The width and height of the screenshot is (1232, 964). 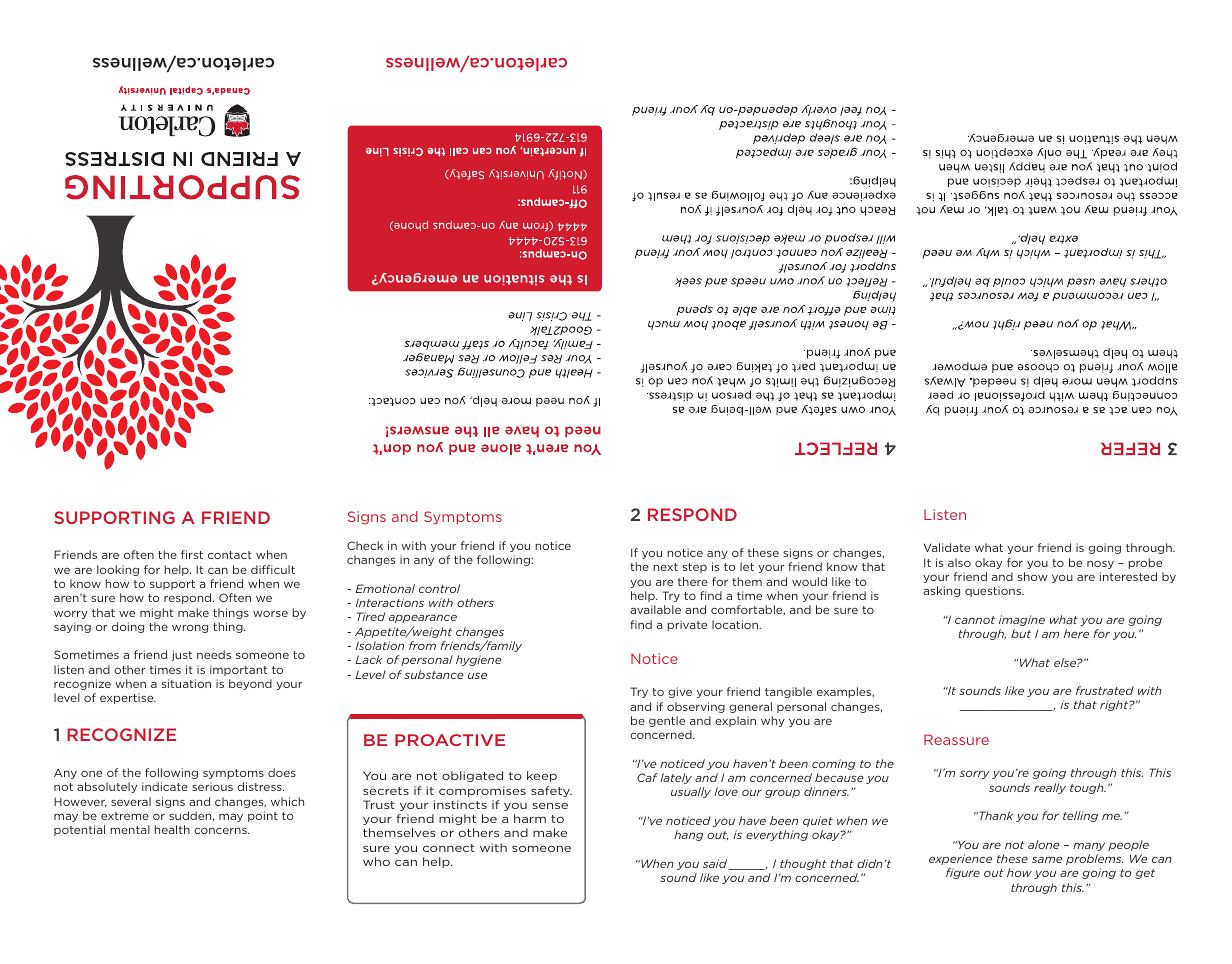 What do you see at coordinates (192, 554) in the screenshot?
I see `first` at bounding box center [192, 554].
